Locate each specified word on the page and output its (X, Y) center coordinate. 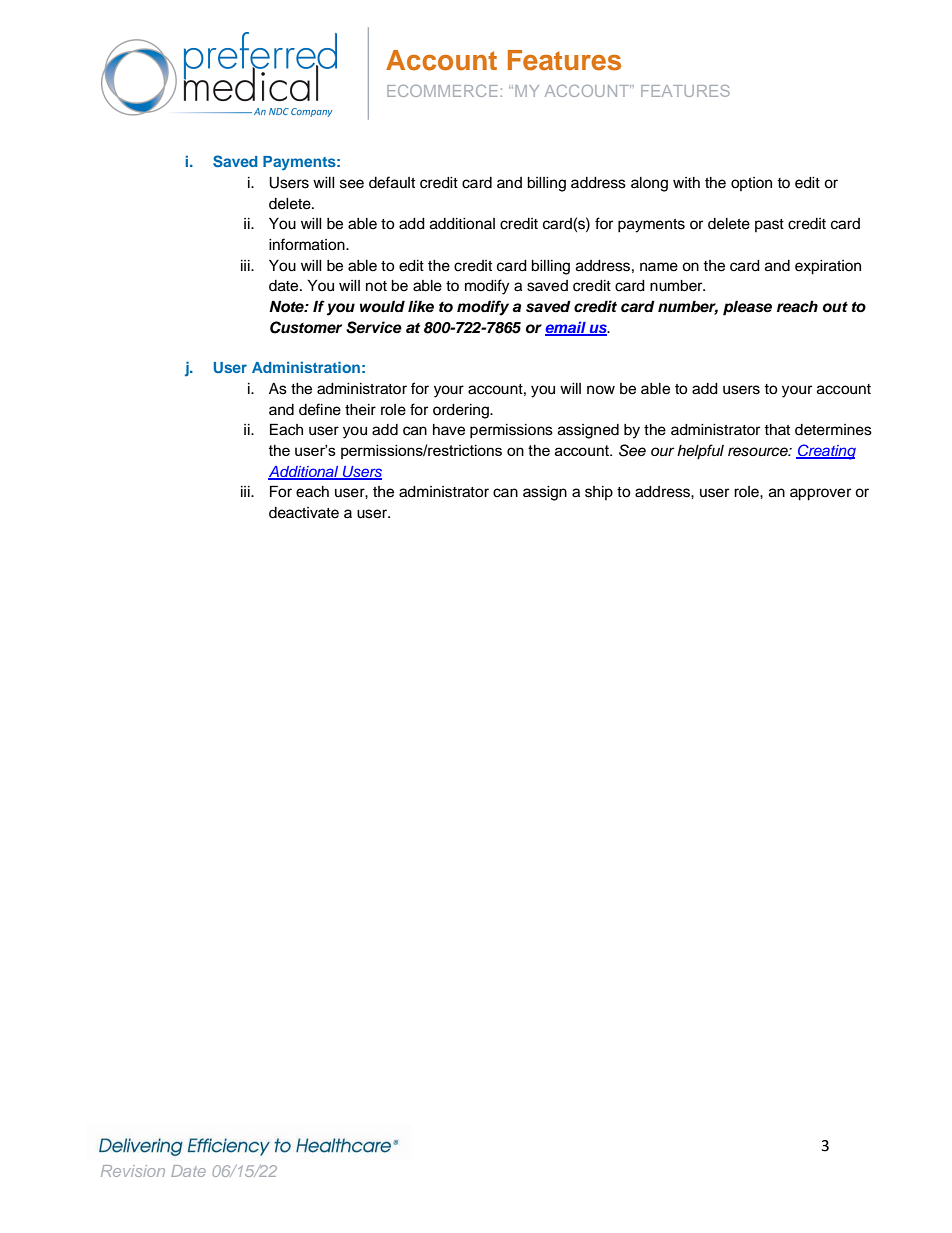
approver (820, 494)
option (751, 184)
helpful (700, 452)
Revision (133, 1171)
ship (599, 493)
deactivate (304, 513)
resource (759, 452)
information (308, 244)
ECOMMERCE (442, 91)
